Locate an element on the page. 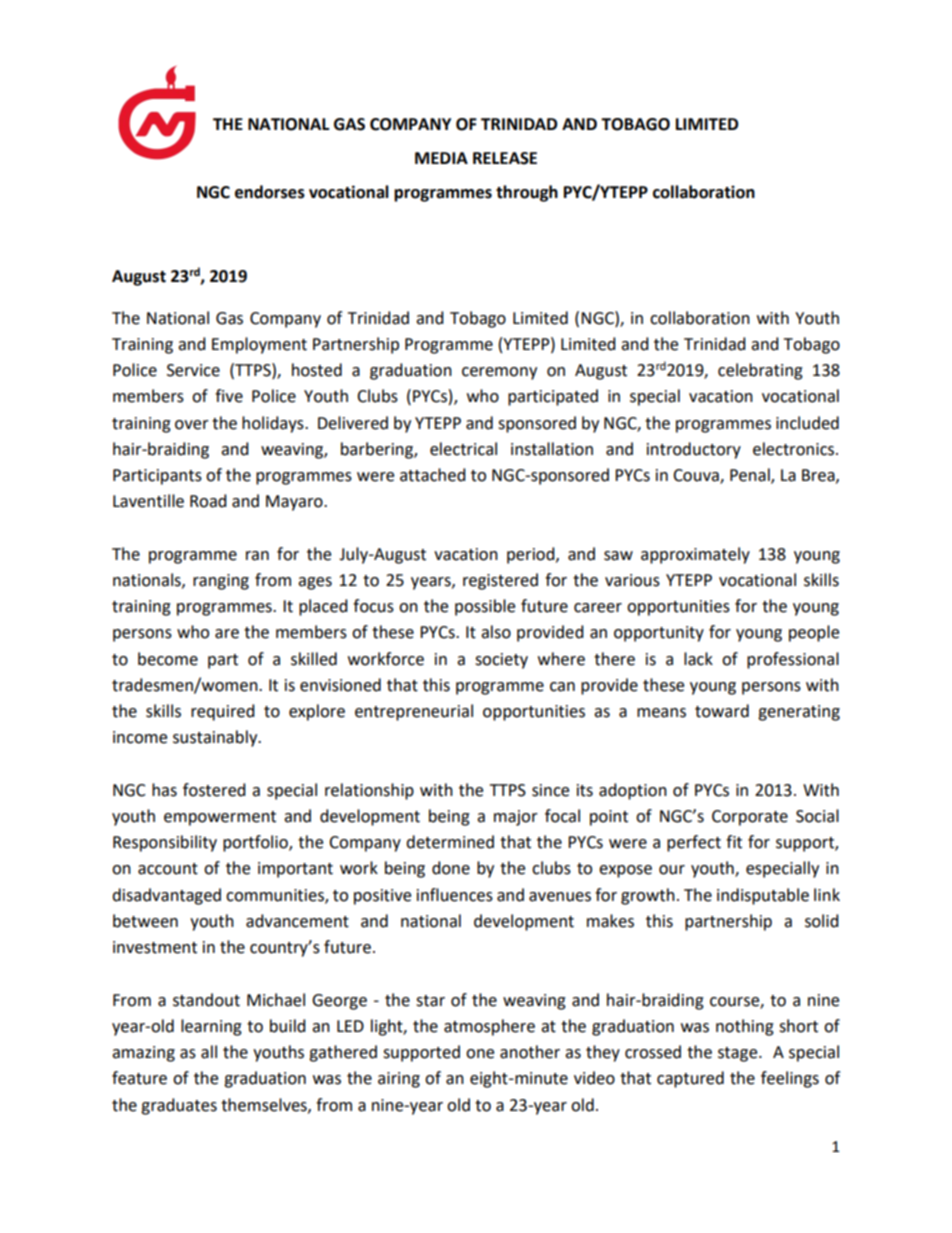 This image has width=952, height=1233. through is located at coordinates (527, 193).
